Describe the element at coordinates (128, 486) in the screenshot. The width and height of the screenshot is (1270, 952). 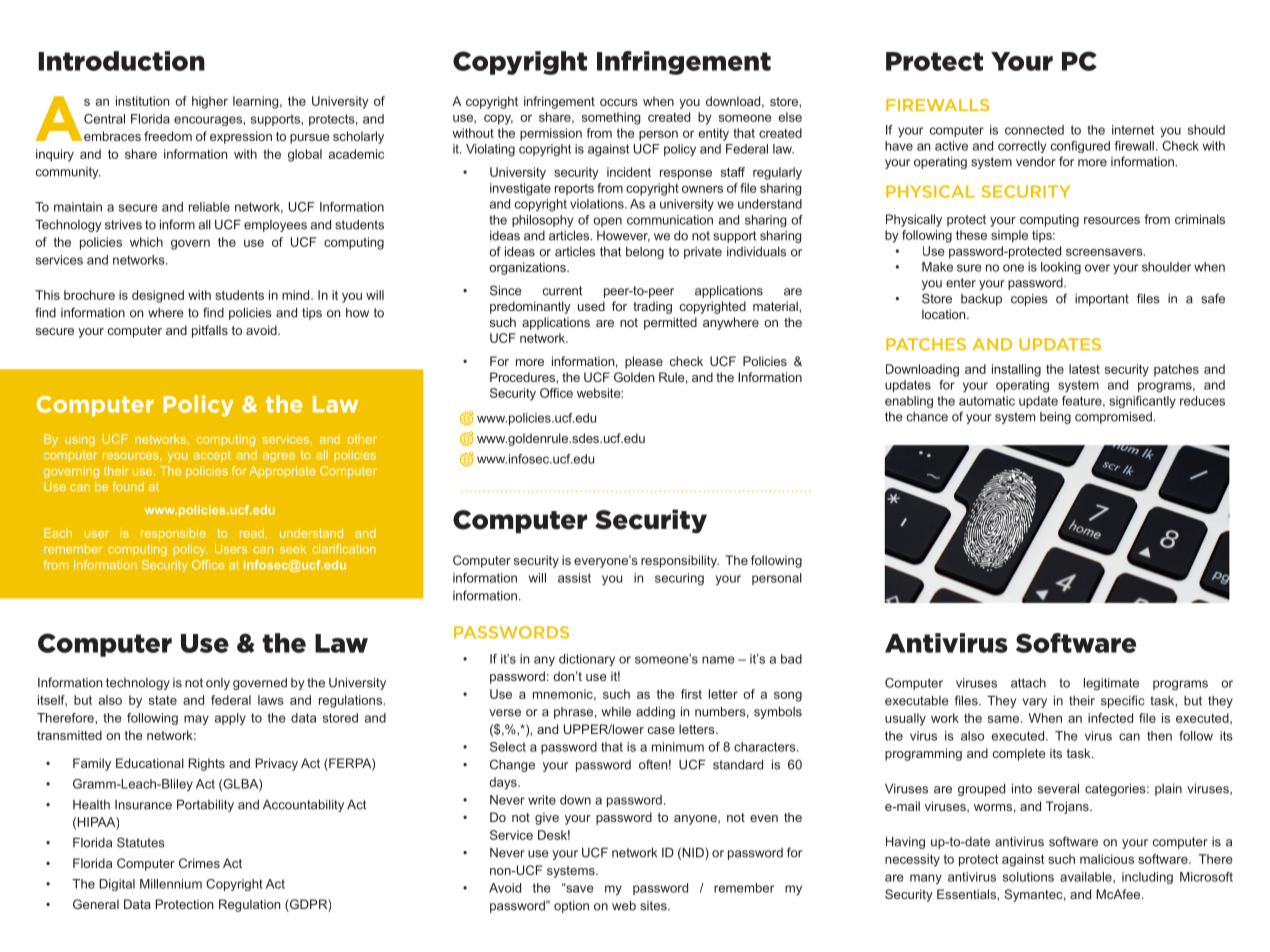
I see `found` at that location.
